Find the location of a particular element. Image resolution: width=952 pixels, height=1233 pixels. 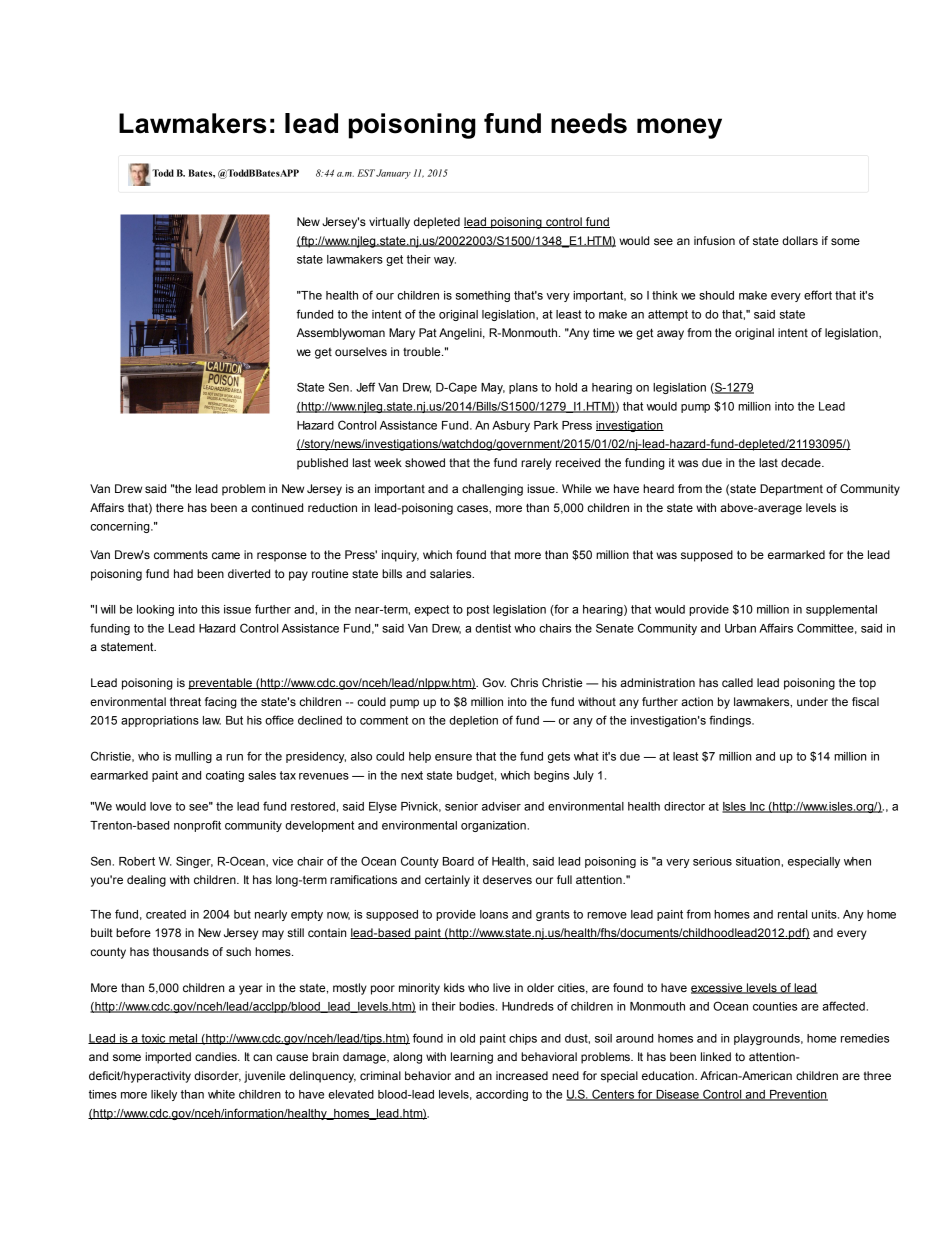

decade is located at coordinates (802, 462).
